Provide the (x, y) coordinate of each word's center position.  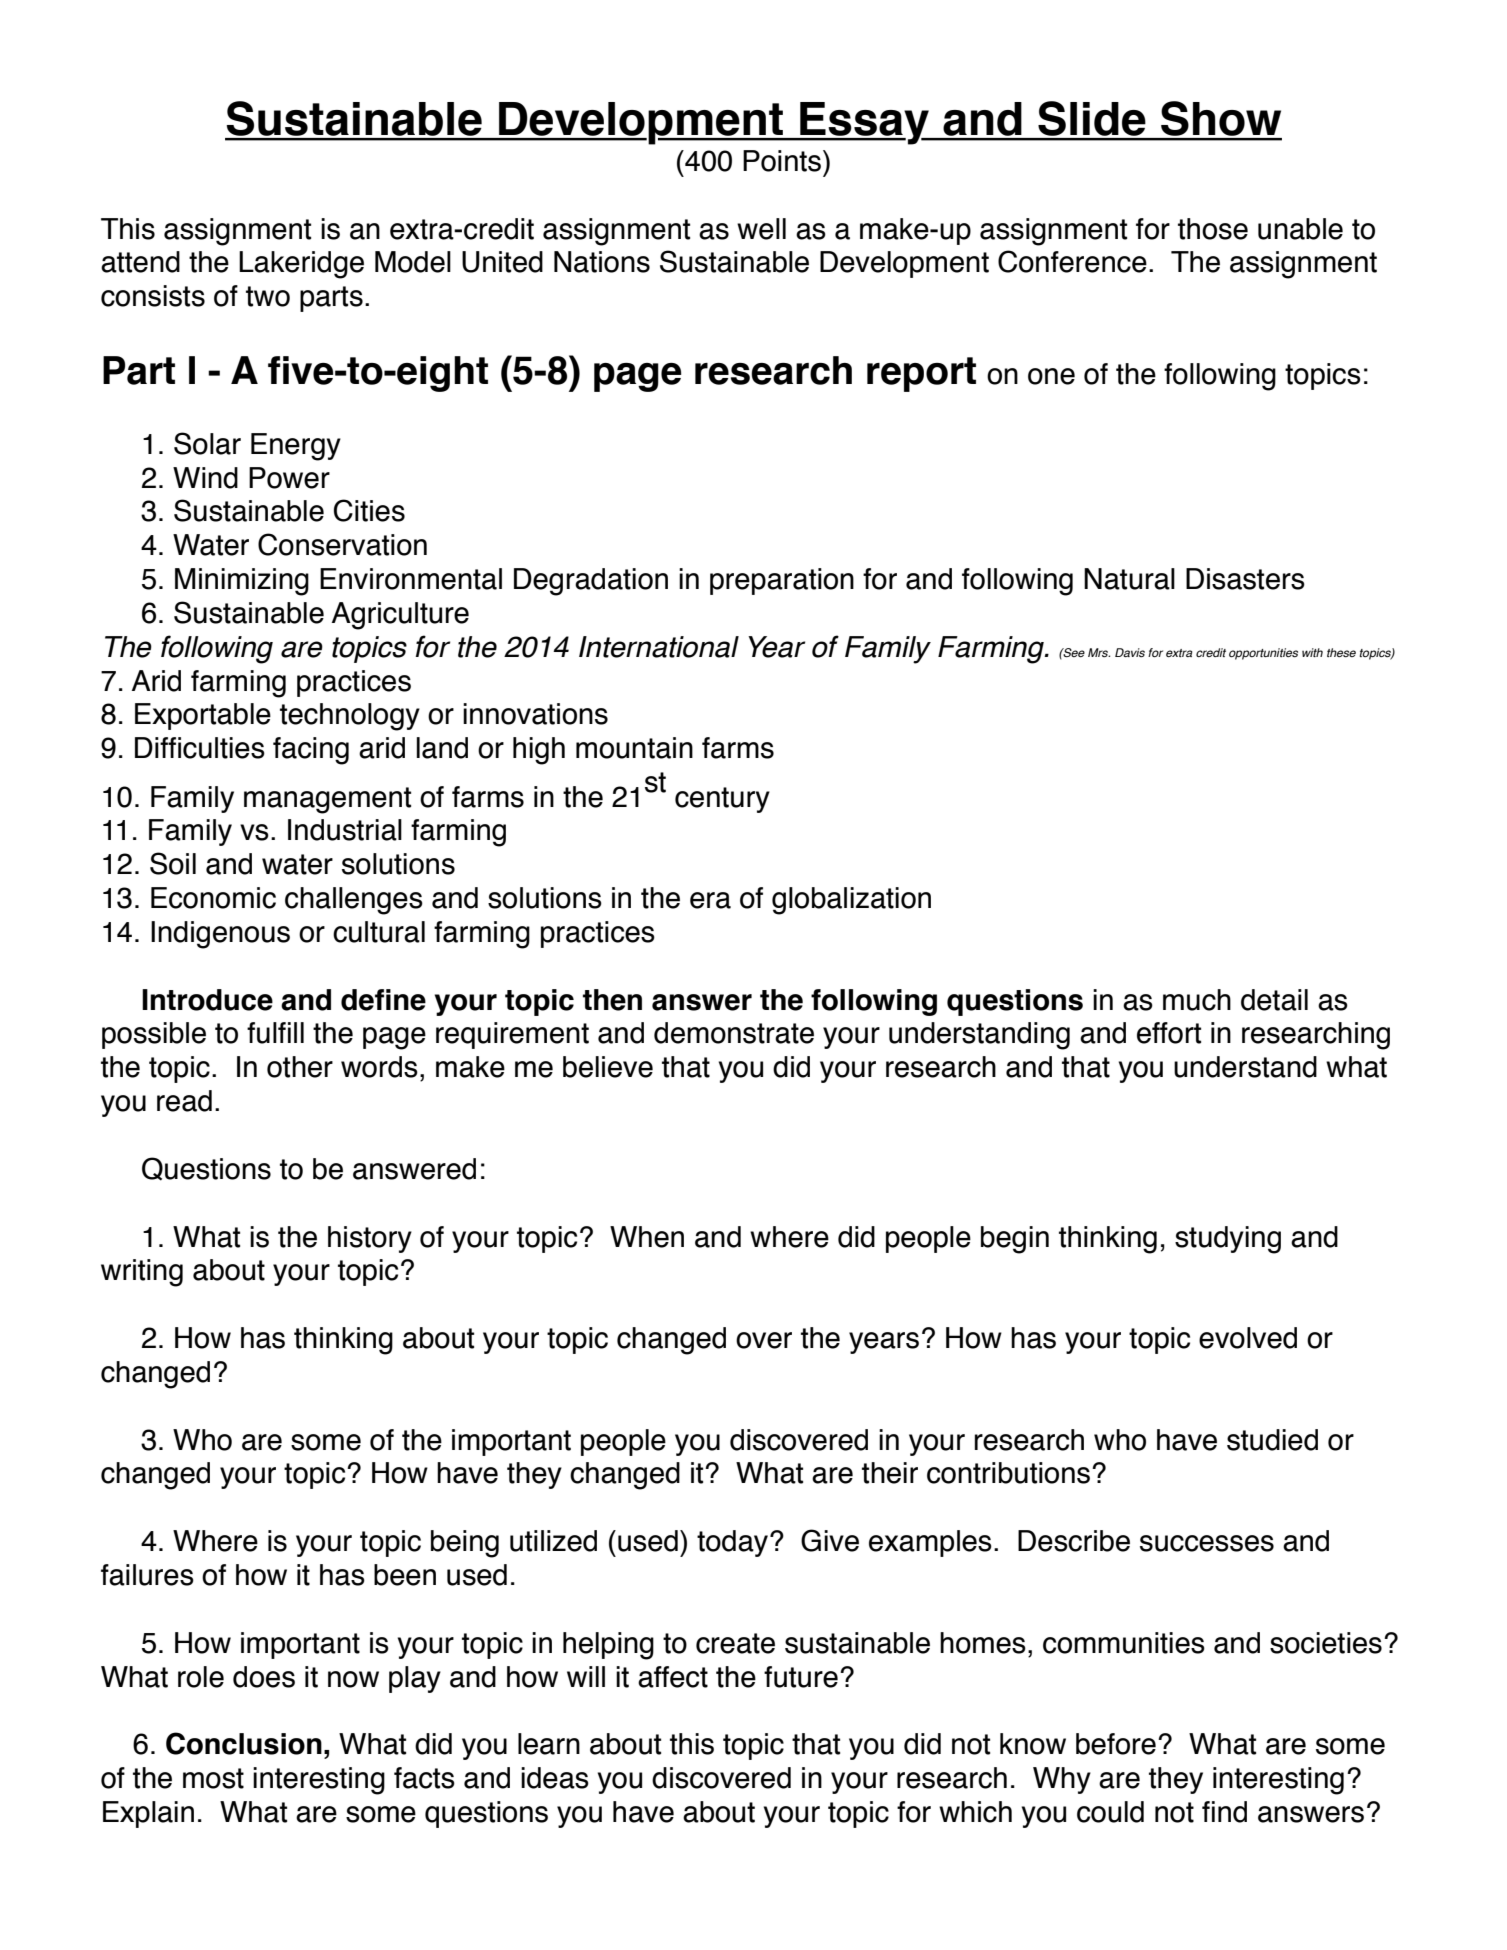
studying (1228, 1240)
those (1213, 229)
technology (350, 717)
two (268, 296)
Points (782, 161)
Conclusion (244, 1743)
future (801, 1677)
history (370, 1239)
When (647, 1237)
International (659, 647)
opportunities (1263, 654)
